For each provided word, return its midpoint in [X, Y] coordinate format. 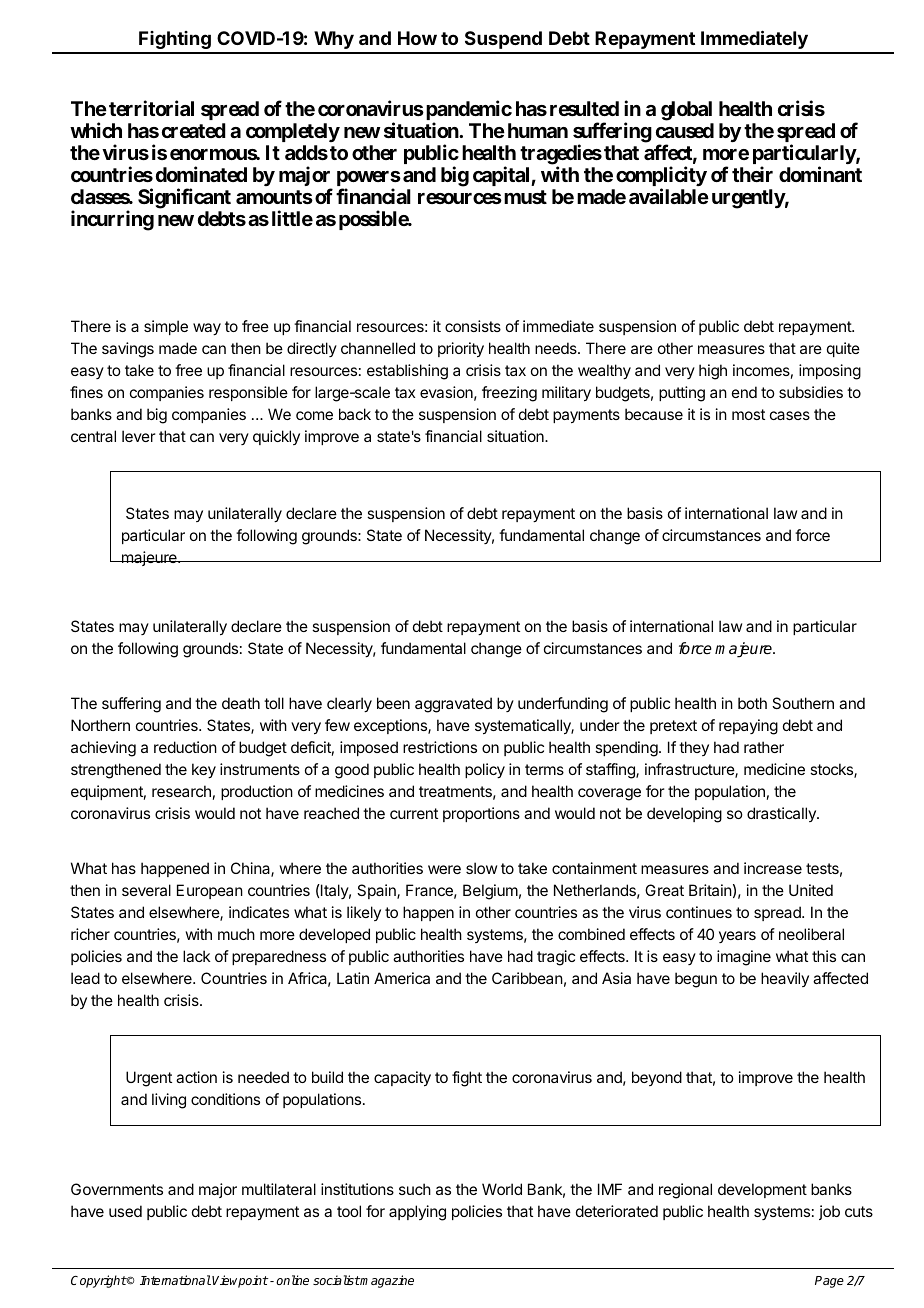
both [752, 703]
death [241, 703]
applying [417, 1213]
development [762, 1190]
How [417, 38]
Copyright [99, 1281]
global [686, 111]
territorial [151, 108]
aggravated [453, 705]
